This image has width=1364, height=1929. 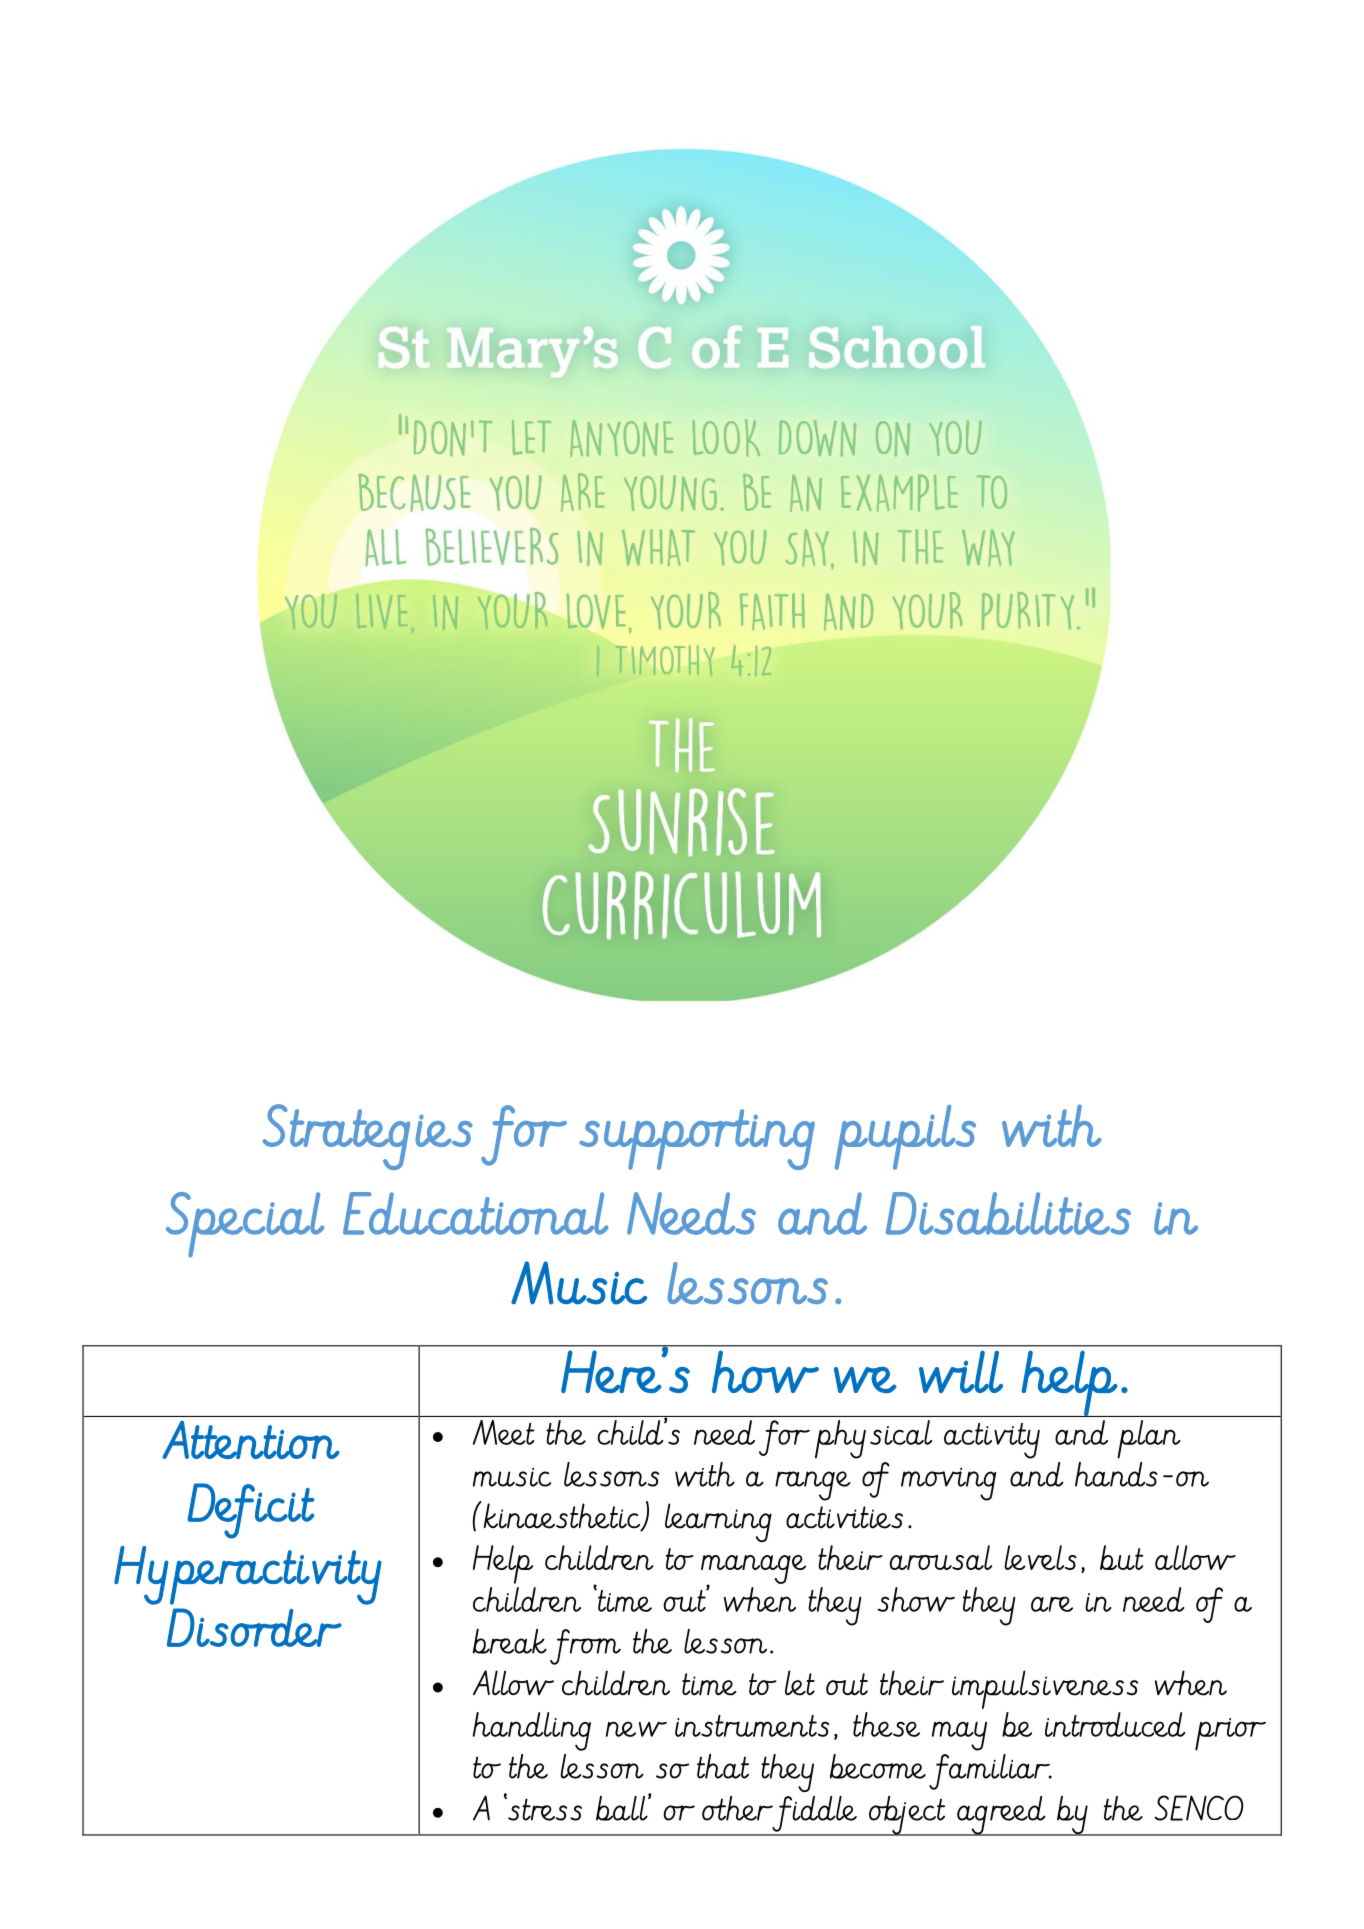 What do you see at coordinates (1045, 1689) in the image?
I see `impulsiveness` at bounding box center [1045, 1689].
